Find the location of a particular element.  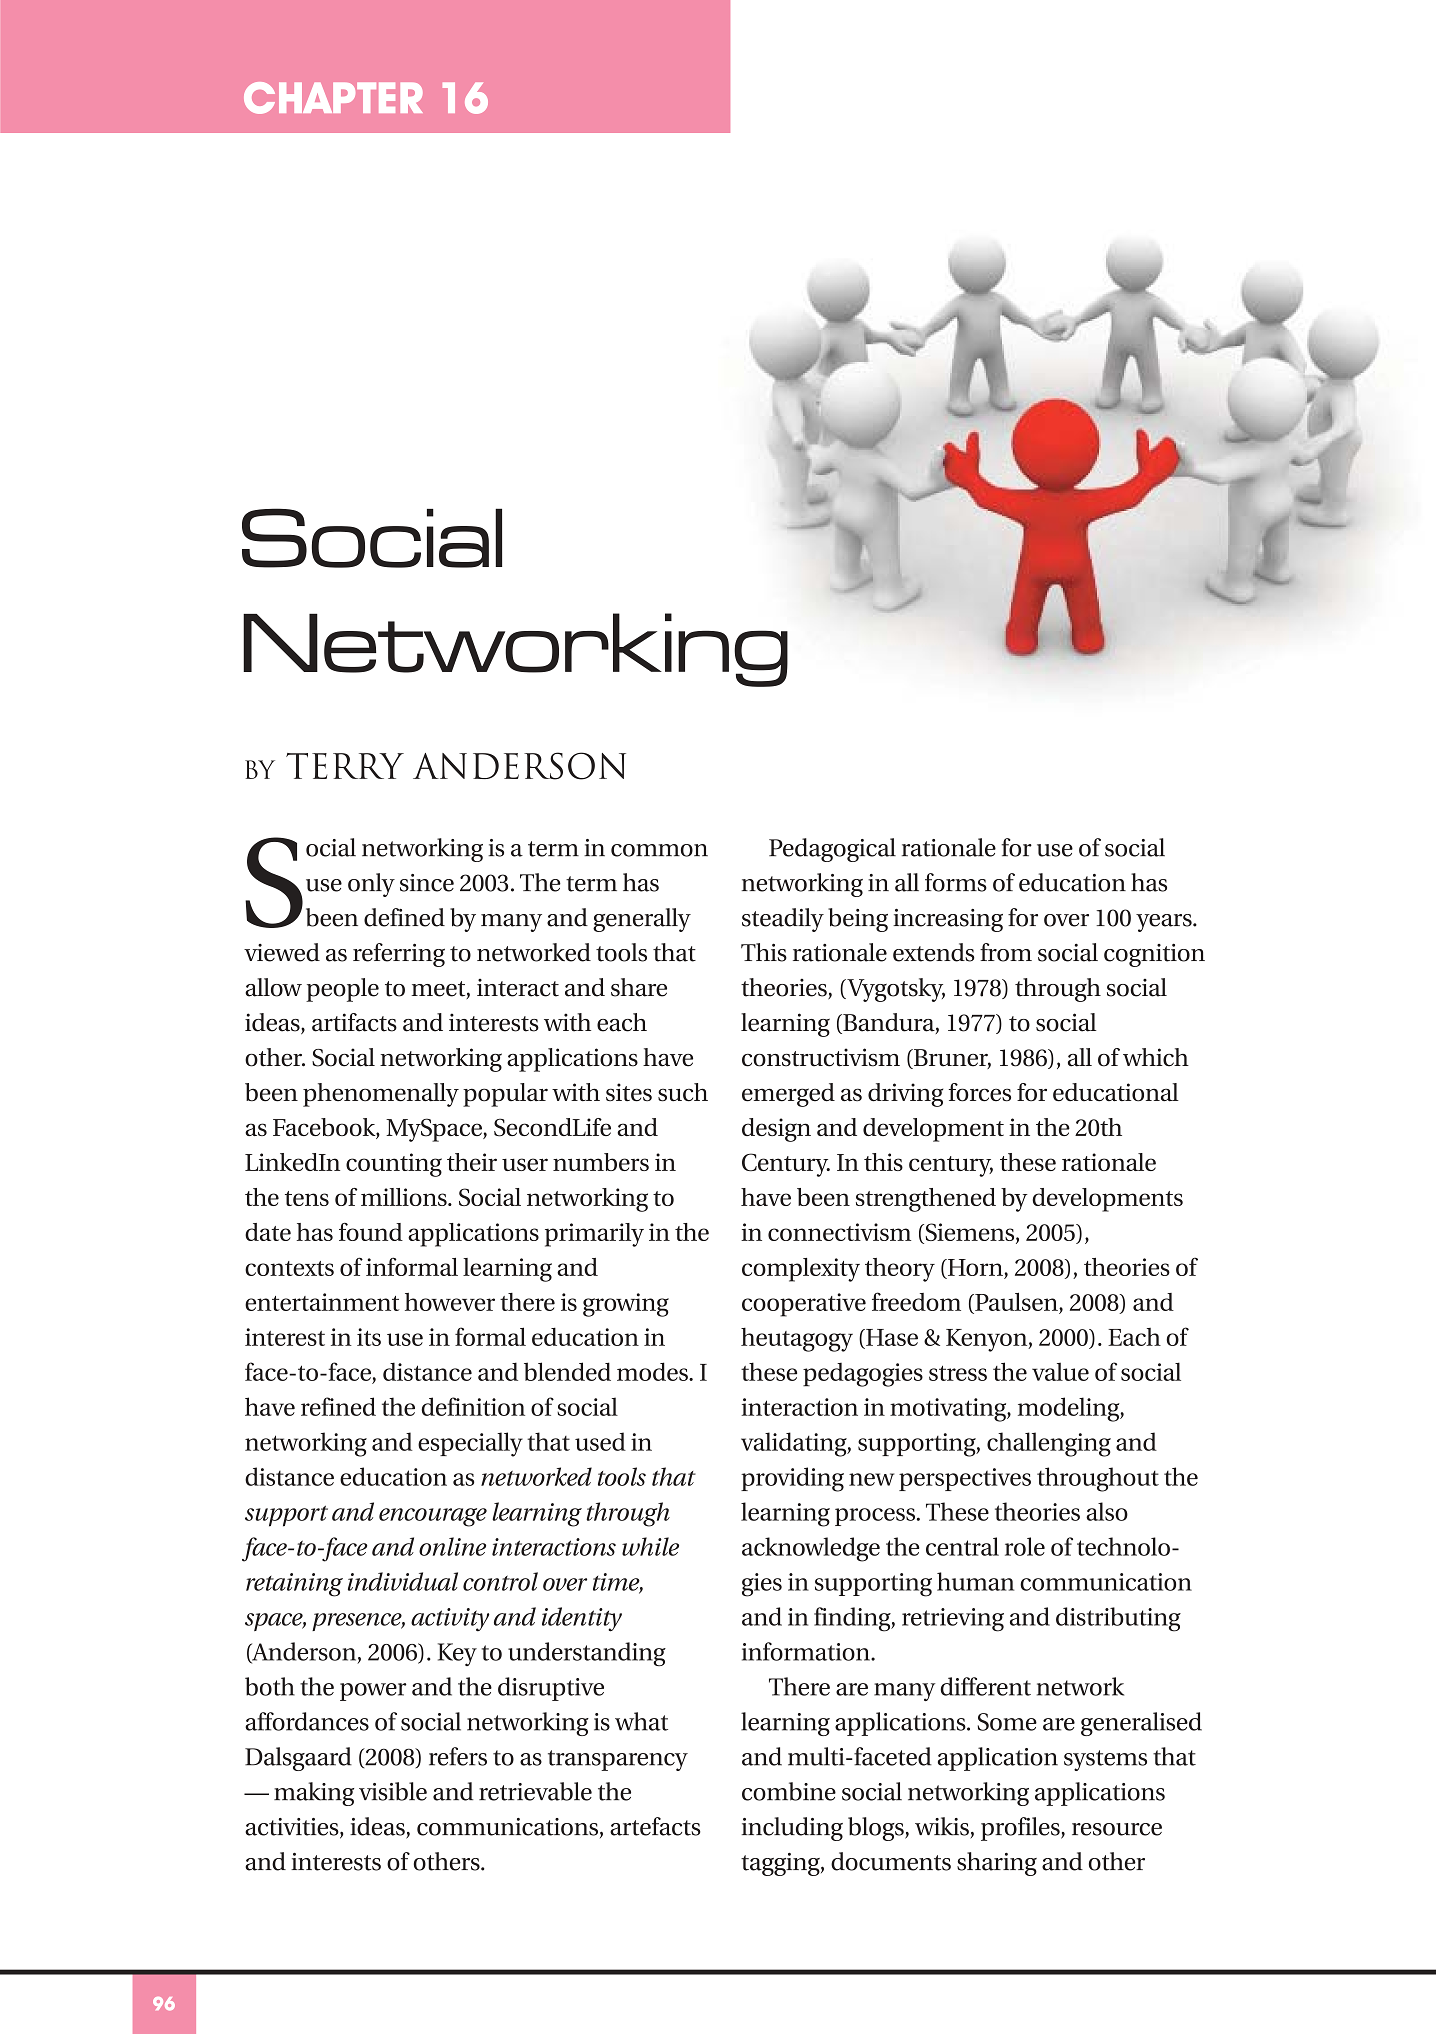

visible is located at coordinates (393, 1791).
